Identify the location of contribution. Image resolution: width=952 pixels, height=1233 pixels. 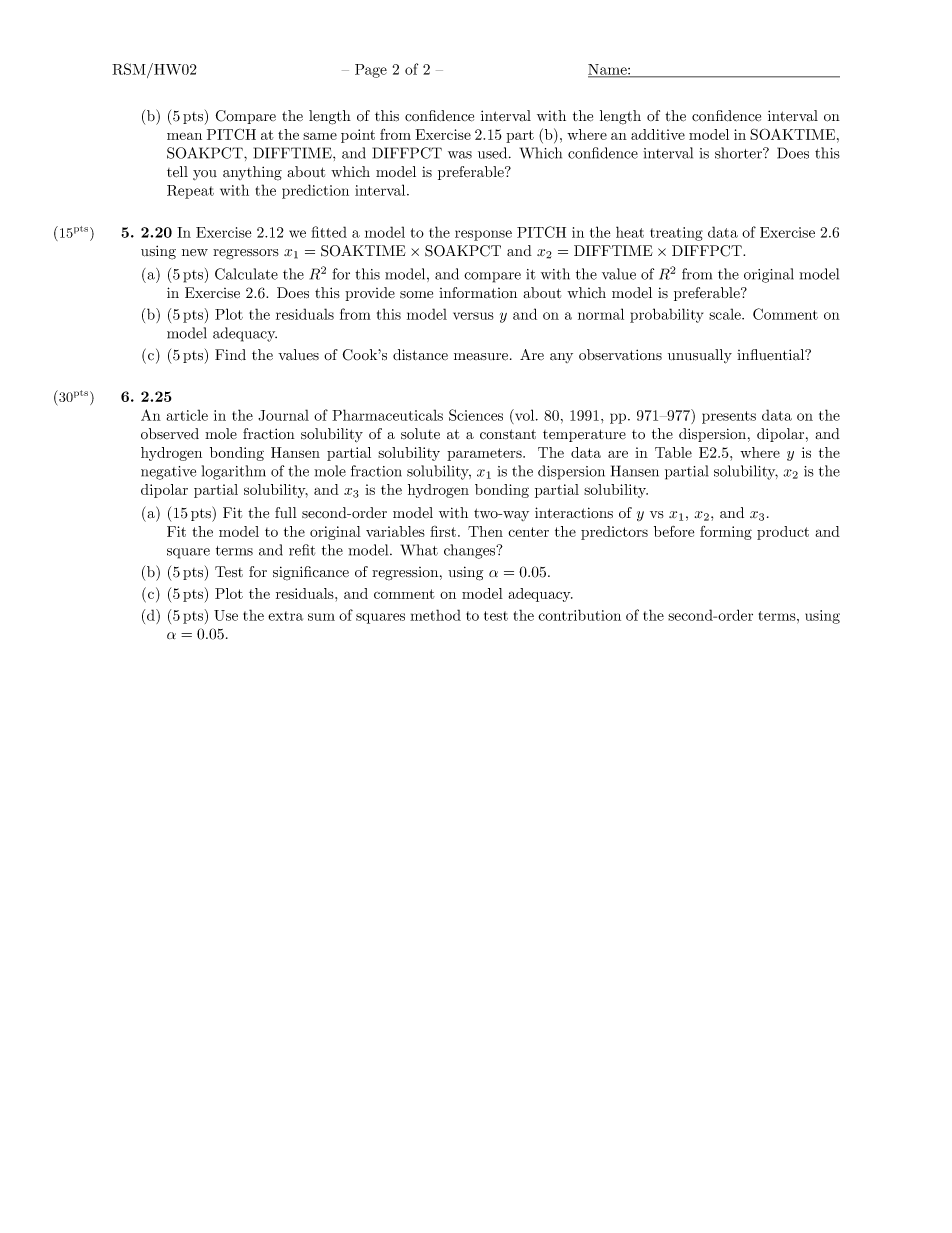
(579, 615).
